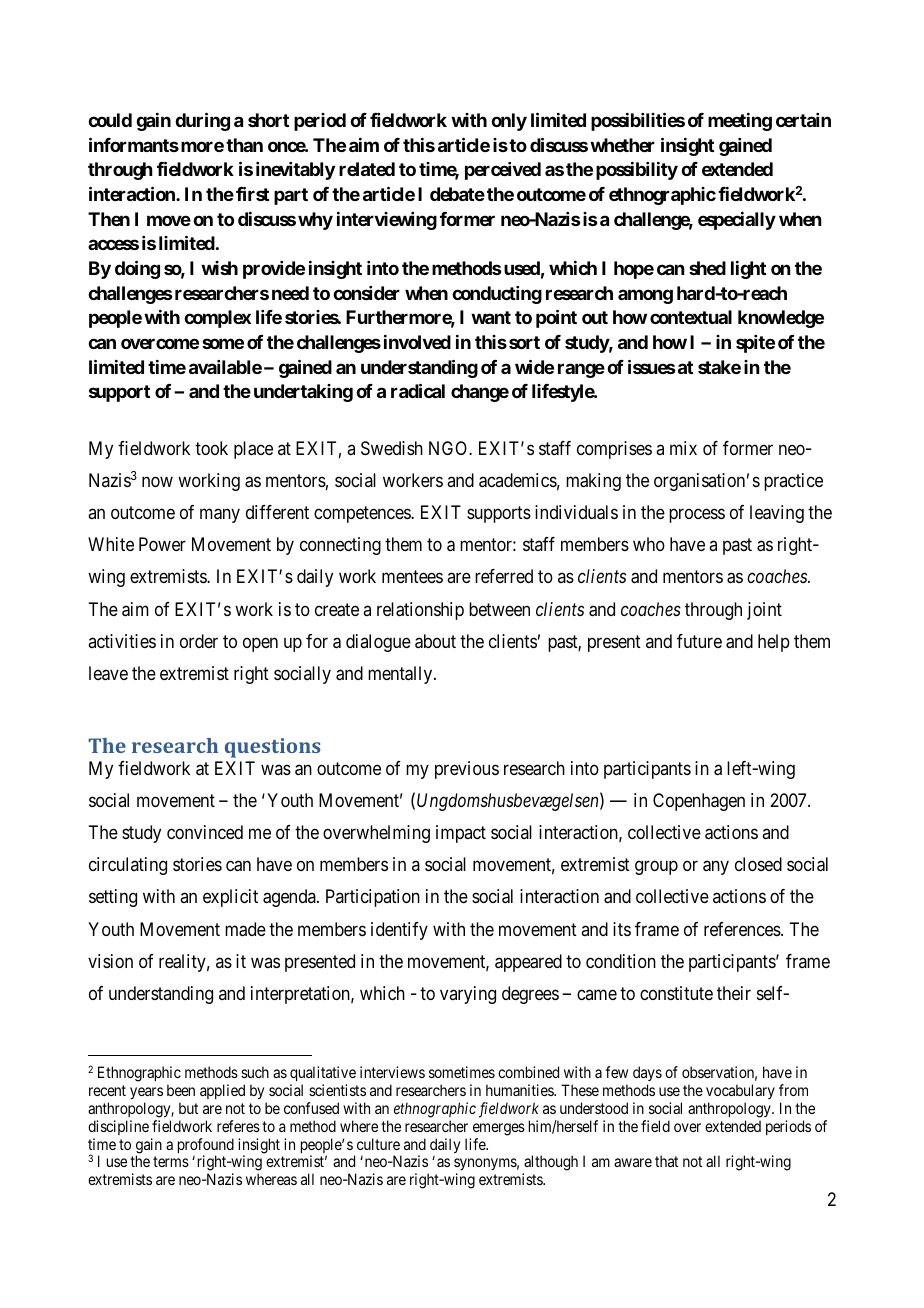 This page has width=924, height=1308. I want to click on vocabulary, so click(740, 1091).
